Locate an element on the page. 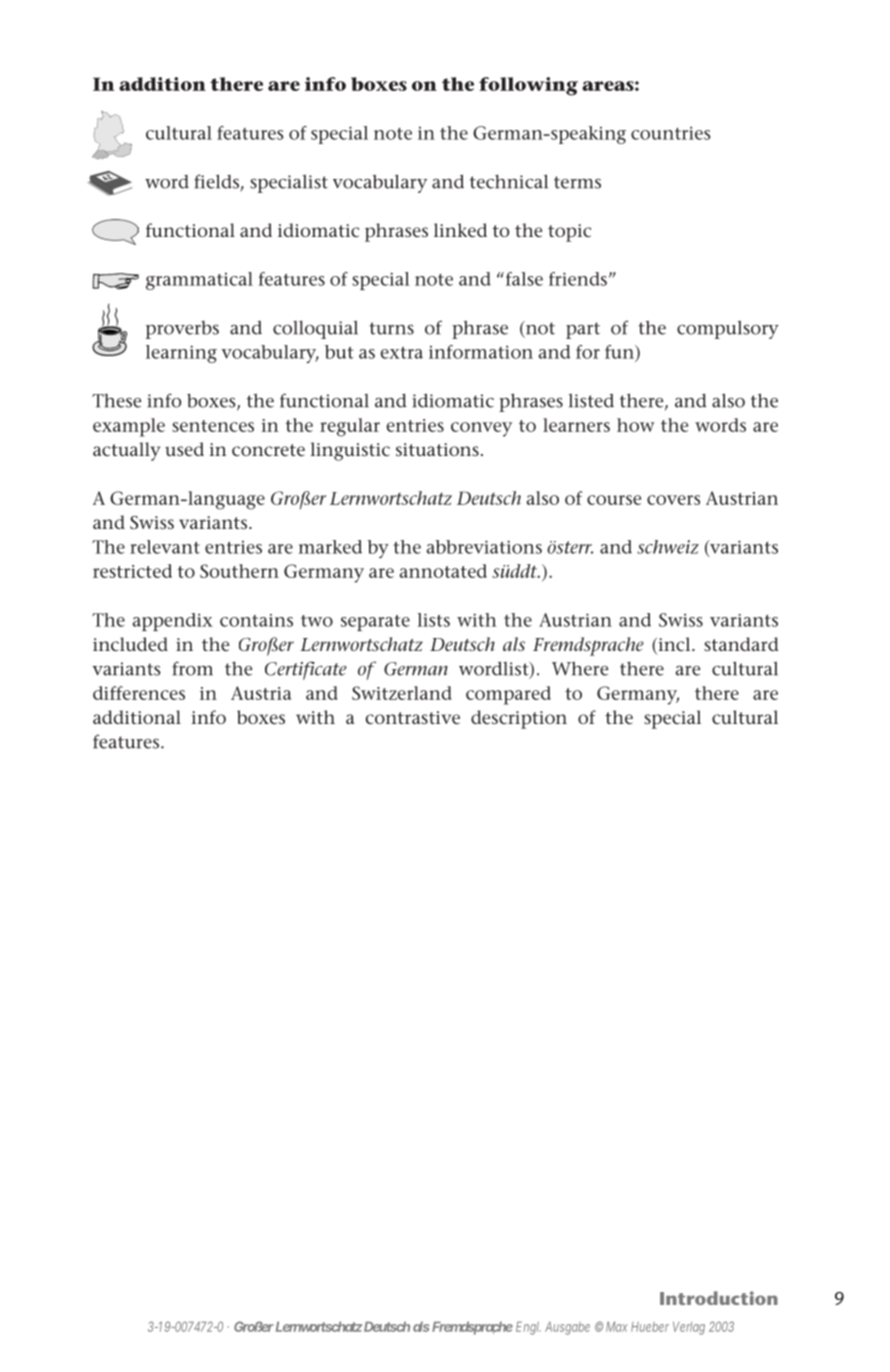 The image size is (890, 1372). fields is located at coordinates (217, 182).
